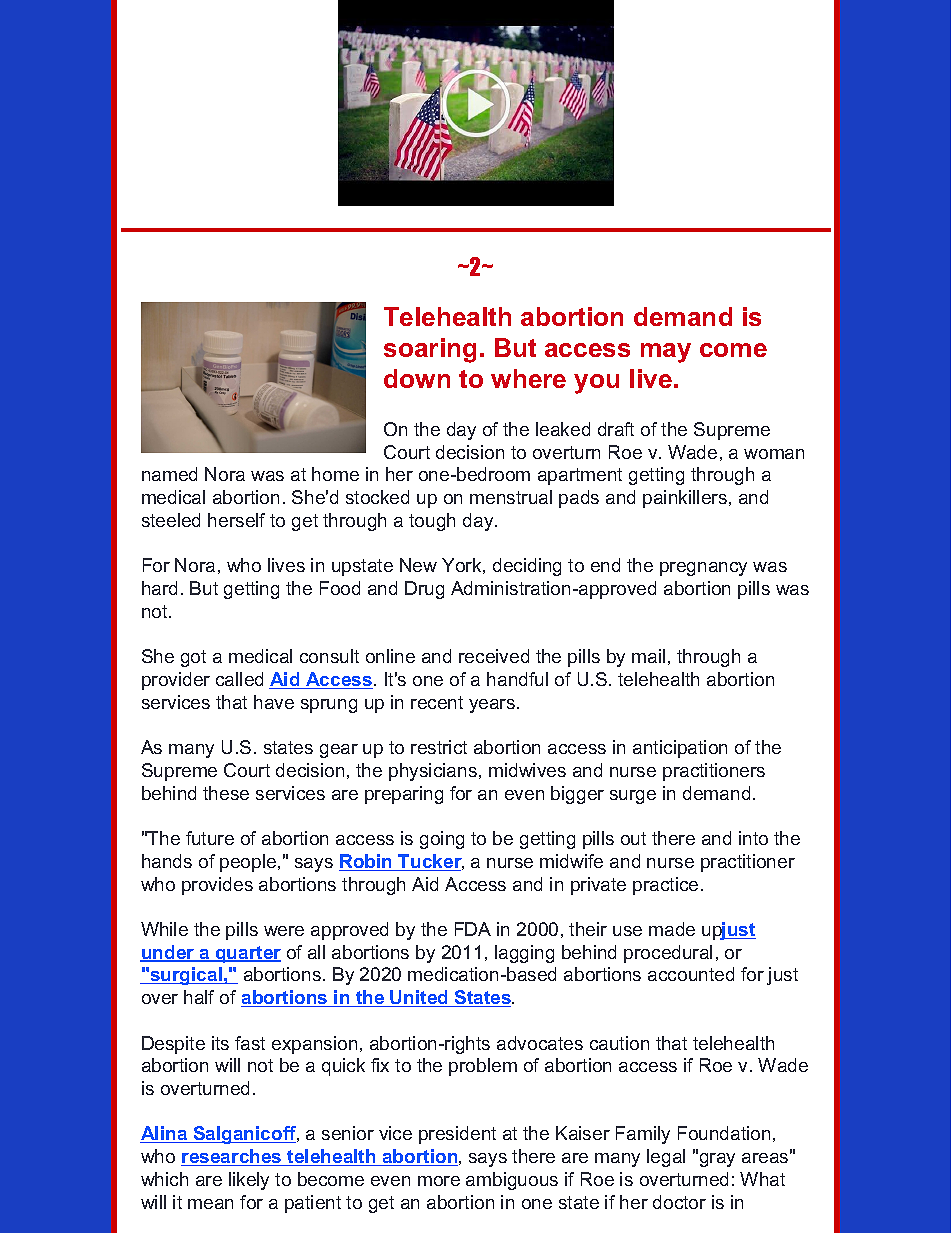  What do you see at coordinates (666, 353) in the screenshot?
I see `may` at bounding box center [666, 353].
